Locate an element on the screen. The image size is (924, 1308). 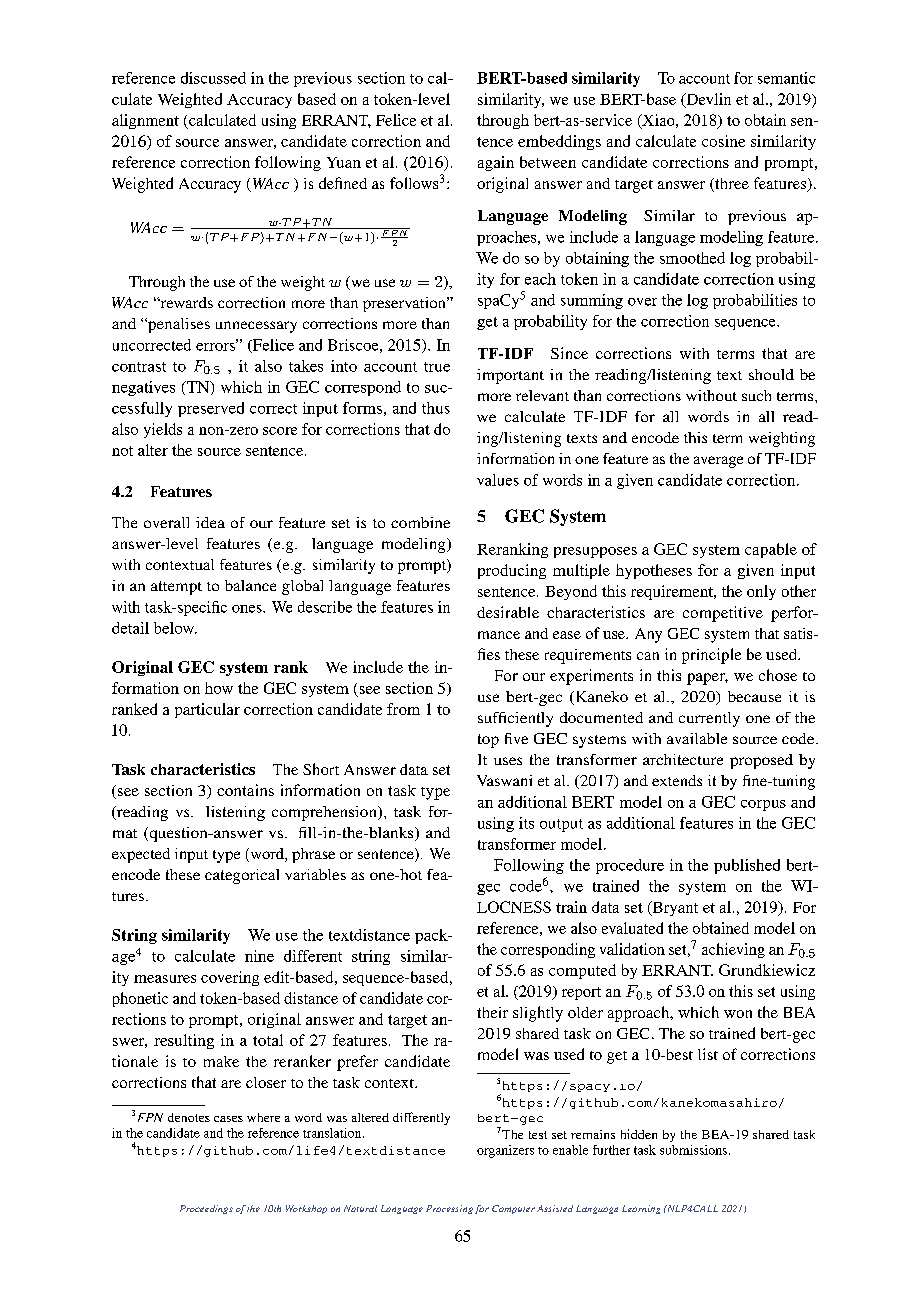
average is located at coordinates (718, 462).
